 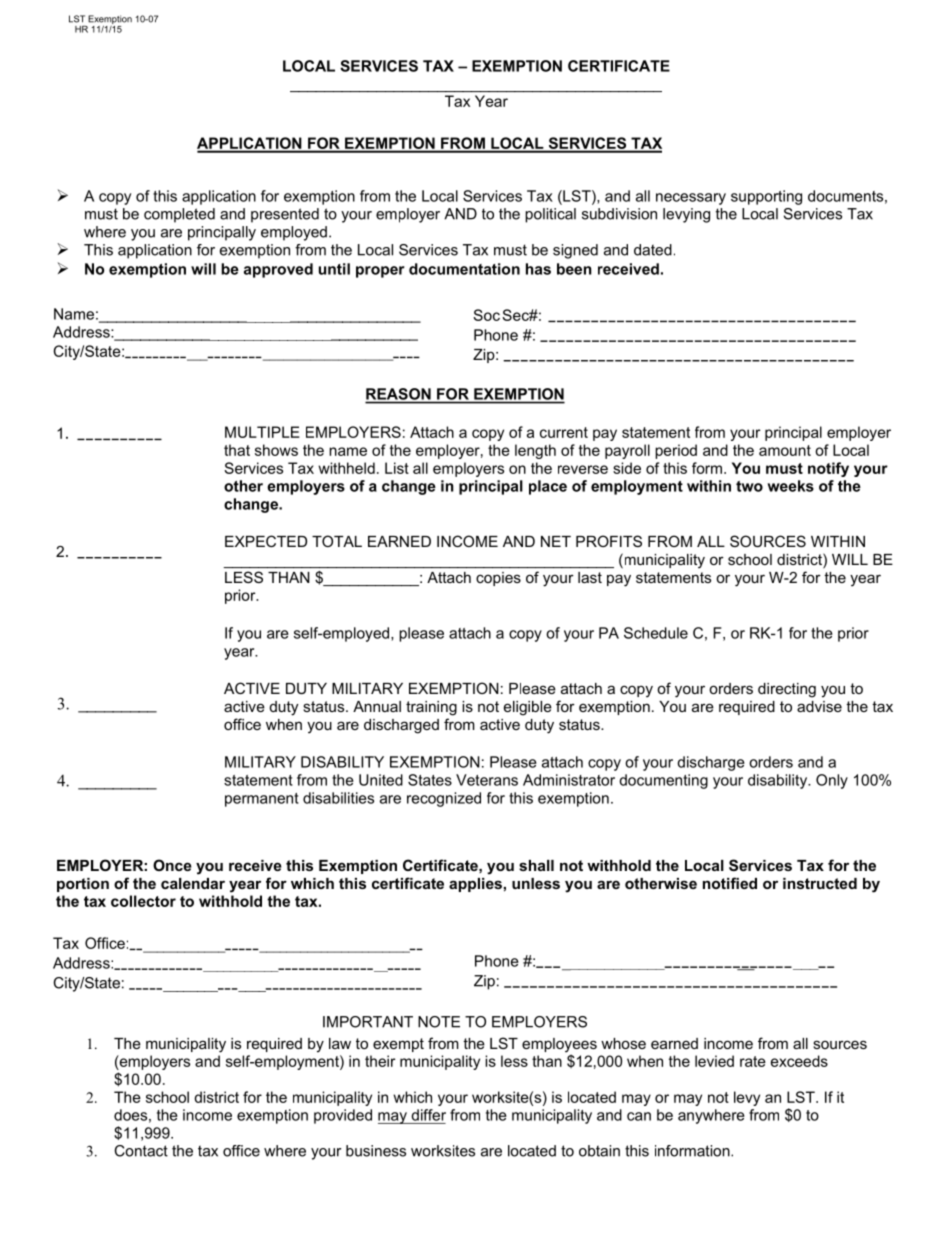 What do you see at coordinates (141, 1151) in the document?
I see `Contact` at bounding box center [141, 1151].
